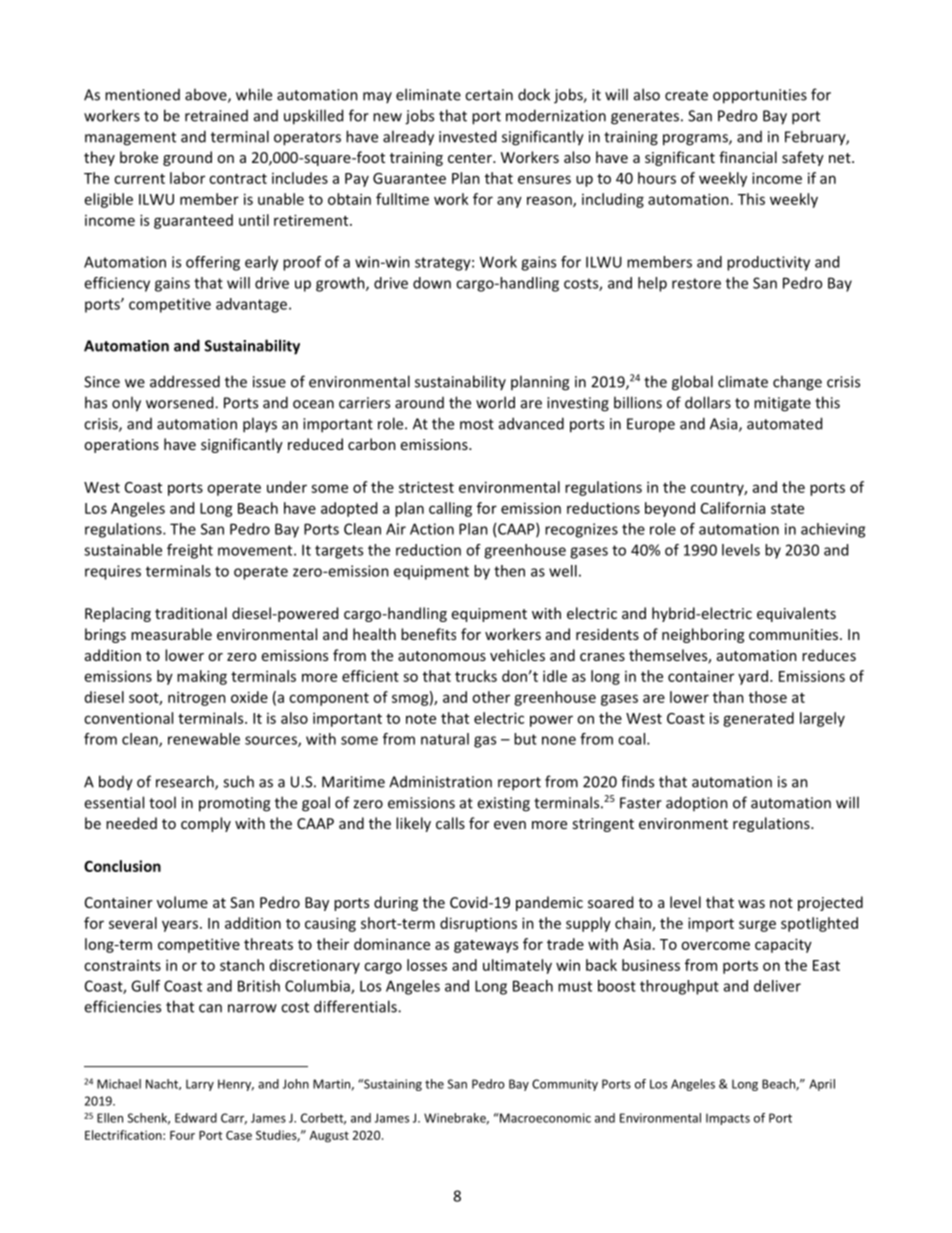 The height and width of the document is (1233, 952). Describe the element at coordinates (797, 383) in the document. I see `change` at that location.
